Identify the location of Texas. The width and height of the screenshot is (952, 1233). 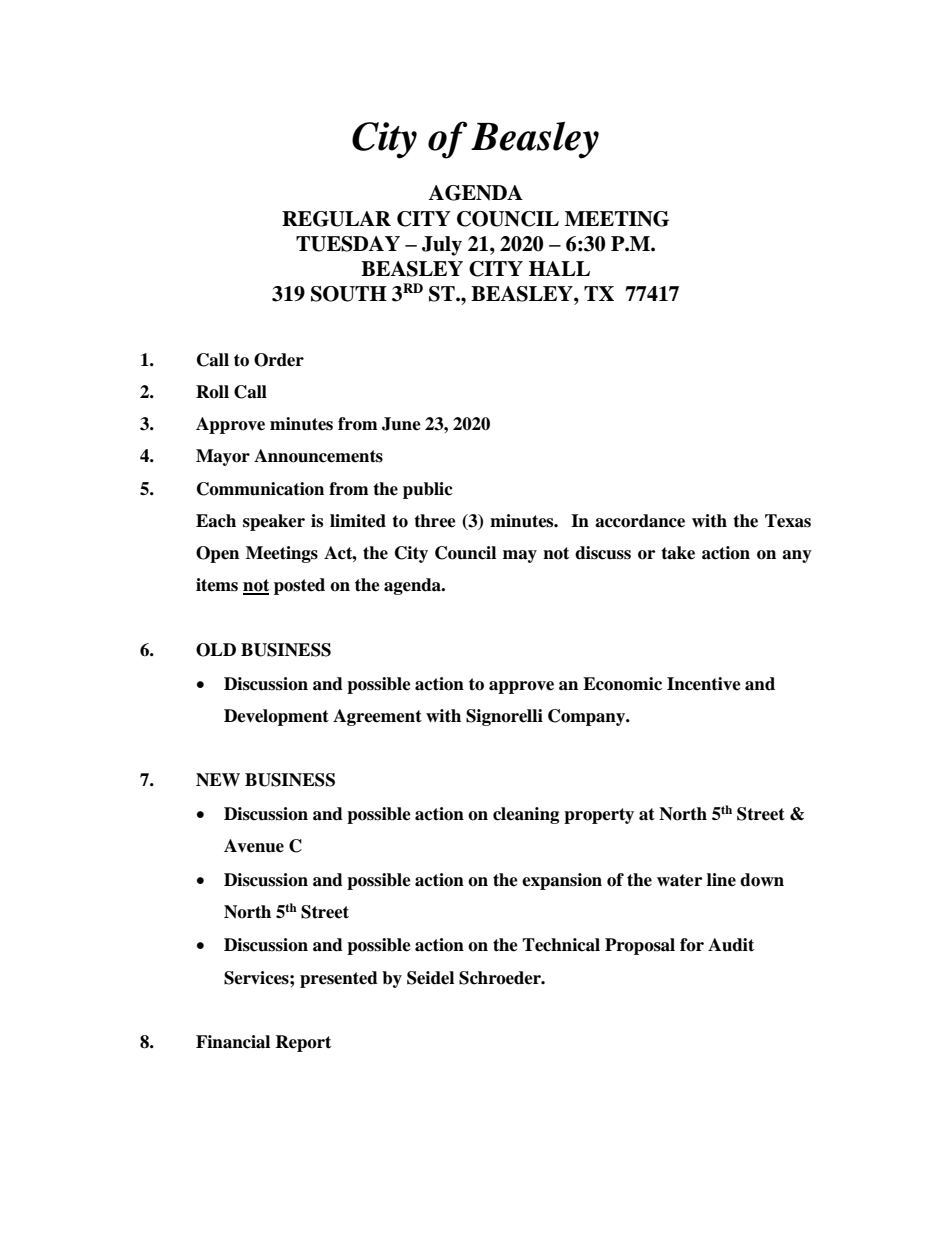
(788, 521).
